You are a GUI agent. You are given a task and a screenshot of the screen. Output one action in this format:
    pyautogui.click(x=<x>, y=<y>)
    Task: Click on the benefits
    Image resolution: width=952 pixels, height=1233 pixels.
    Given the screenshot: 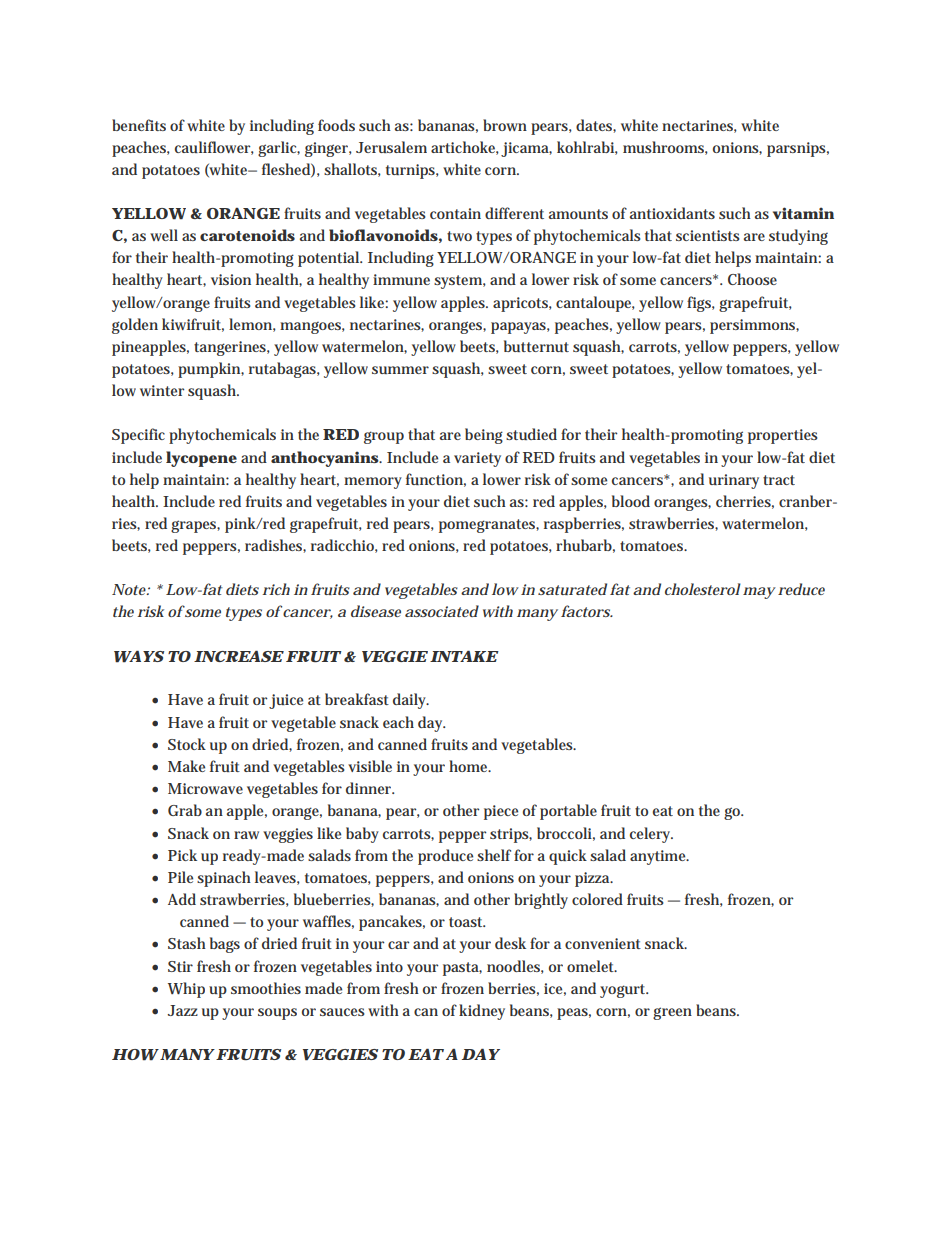 What is the action you would take?
    pyautogui.click(x=139, y=125)
